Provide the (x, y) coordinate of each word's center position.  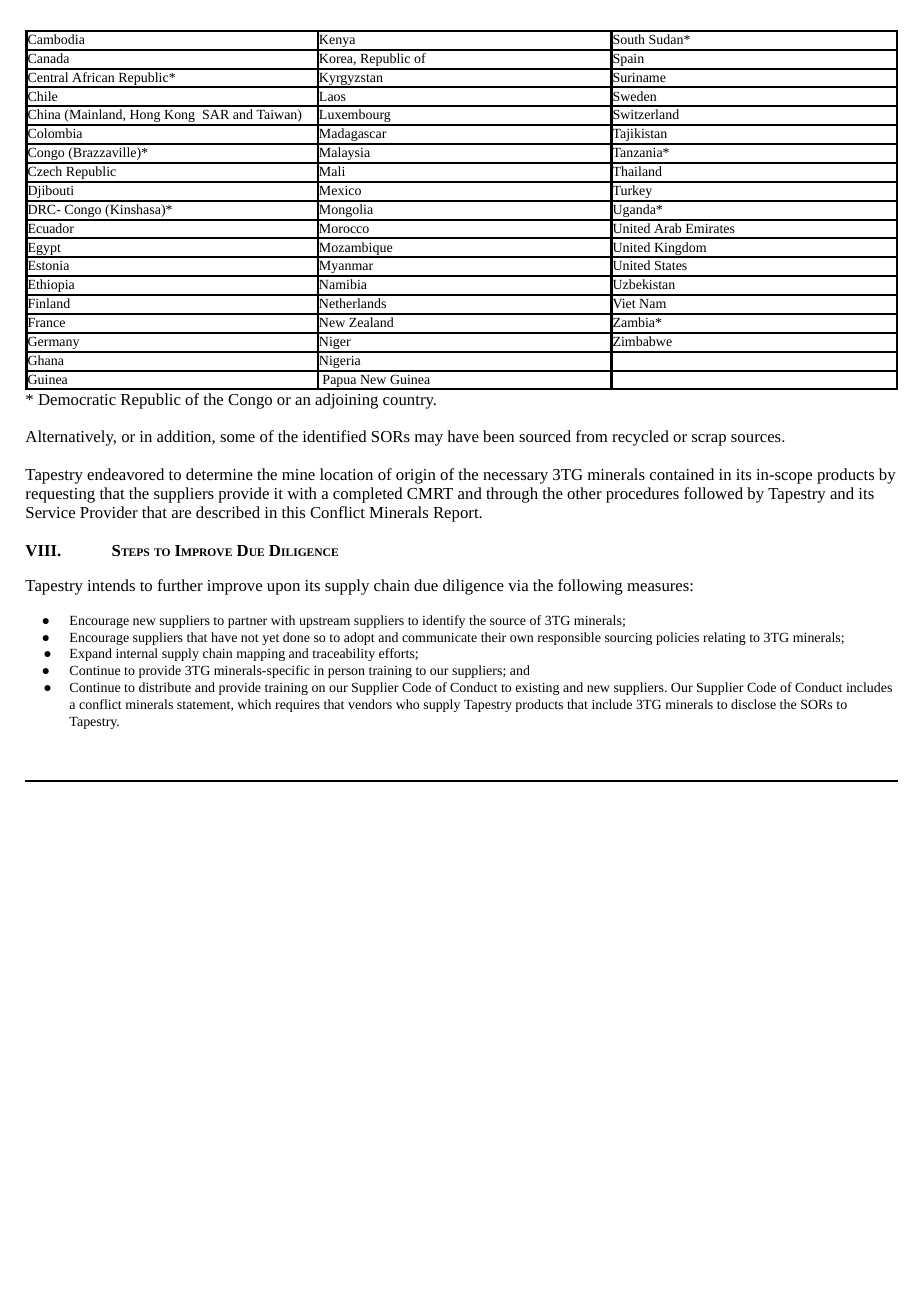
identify (443, 621)
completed (367, 495)
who (407, 704)
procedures (642, 495)
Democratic (77, 399)
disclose (753, 704)
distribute (165, 687)
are (181, 514)
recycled (640, 438)
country (409, 402)
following (590, 587)
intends (111, 585)
